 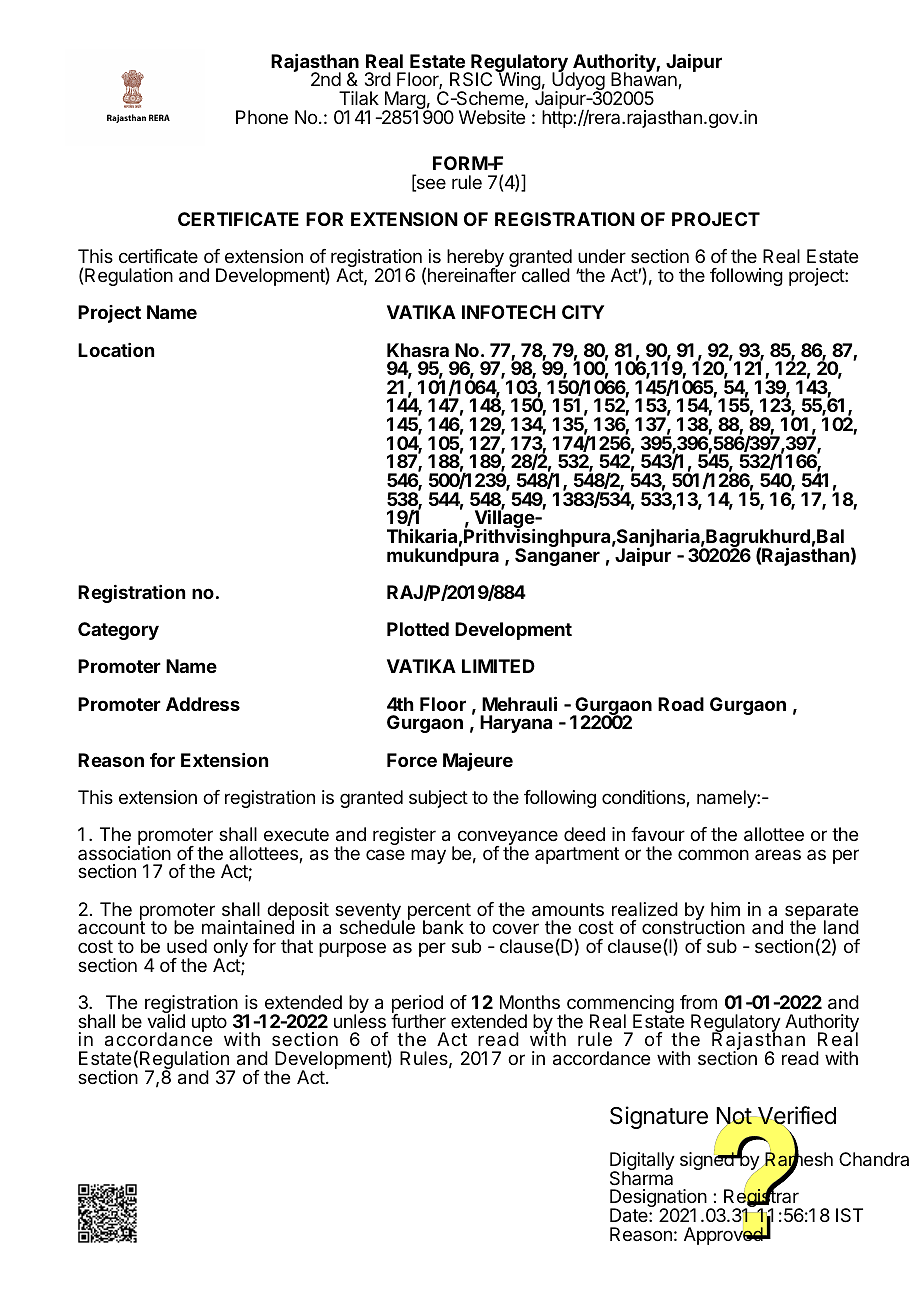 What do you see at coordinates (262, 117) in the document?
I see `Phone` at bounding box center [262, 117].
